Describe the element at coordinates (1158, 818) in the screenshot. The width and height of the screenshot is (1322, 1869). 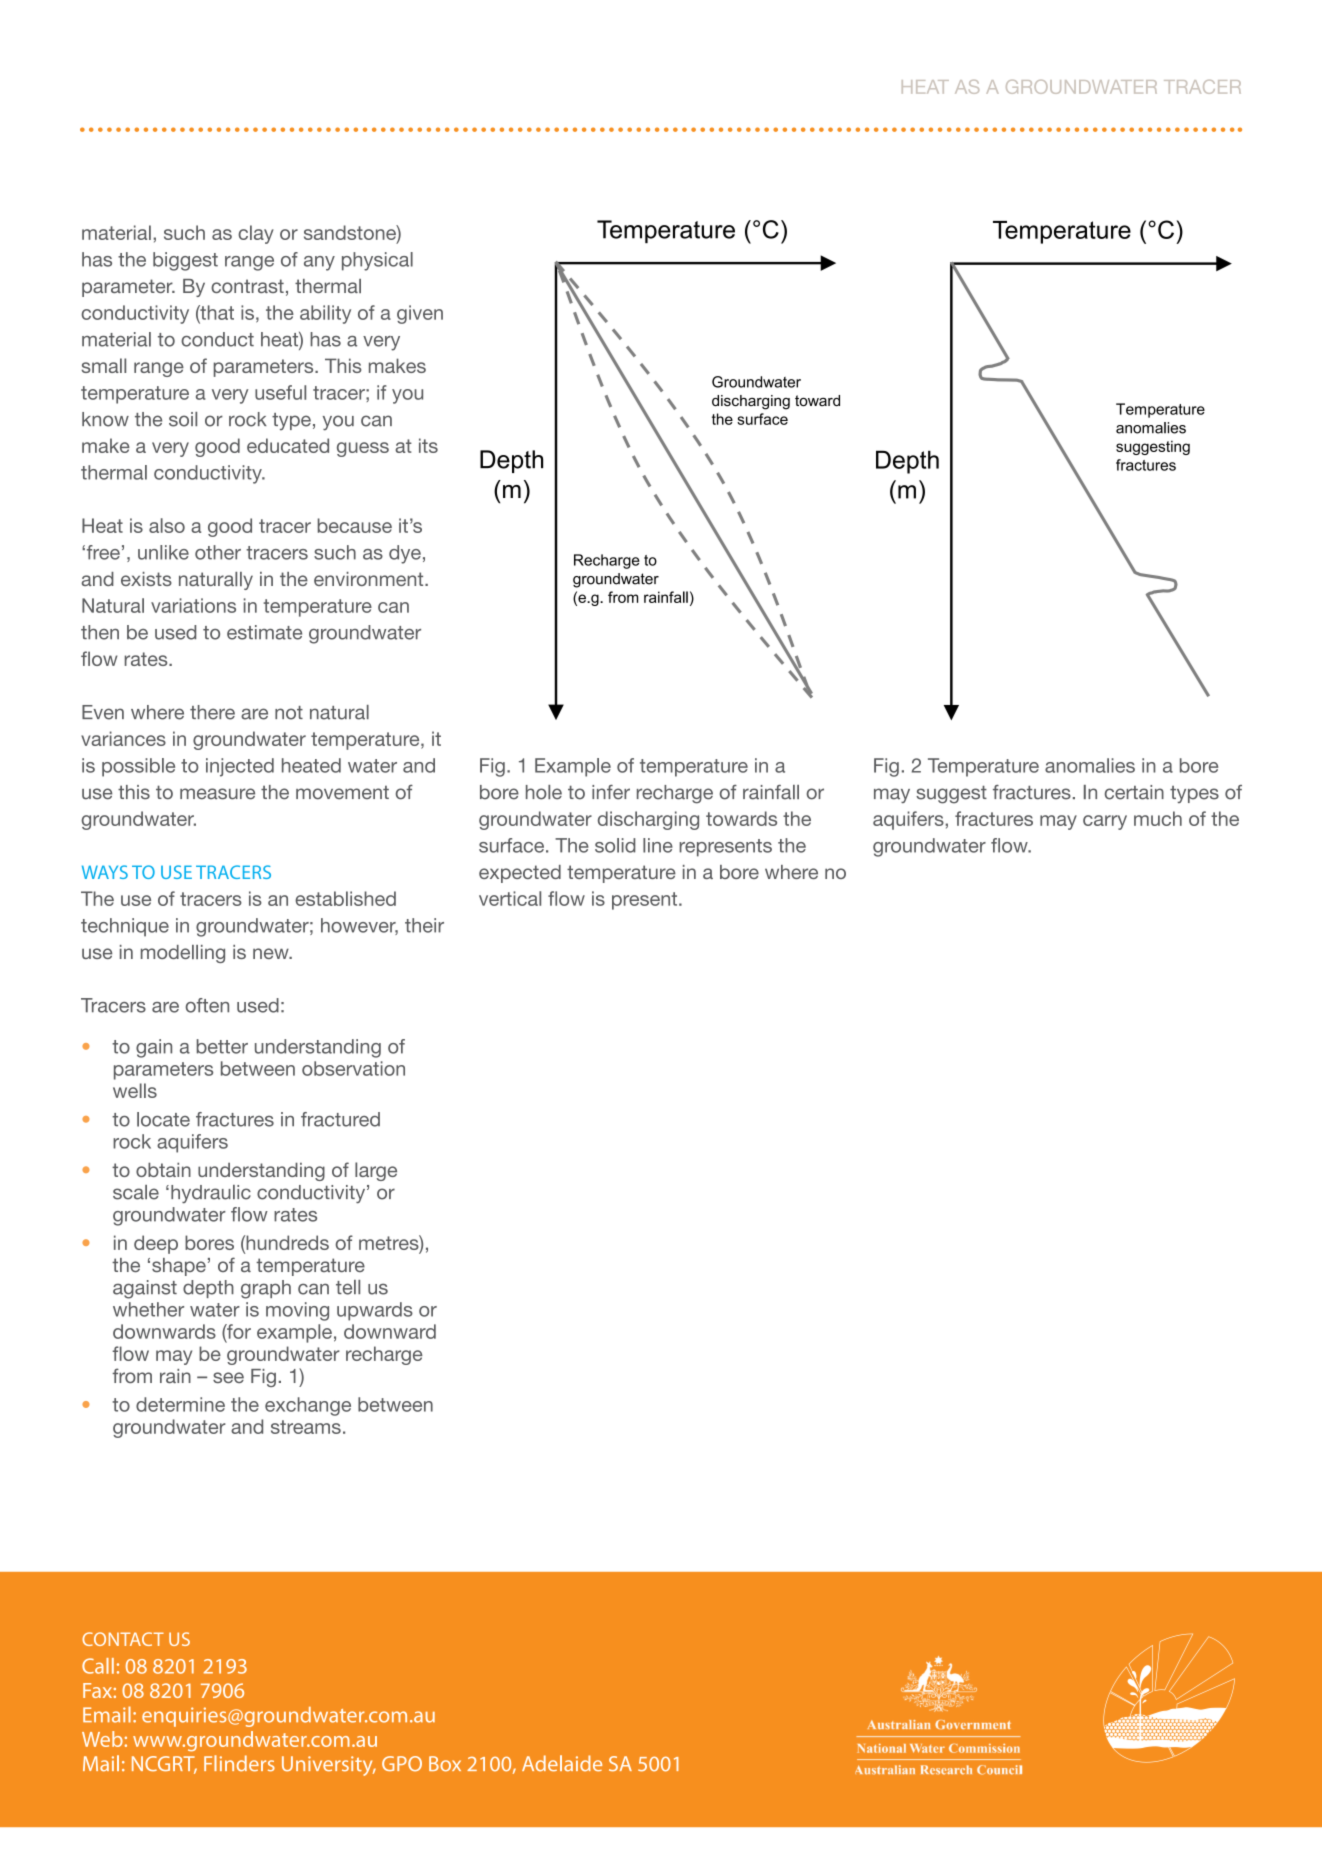
I see `much` at that location.
